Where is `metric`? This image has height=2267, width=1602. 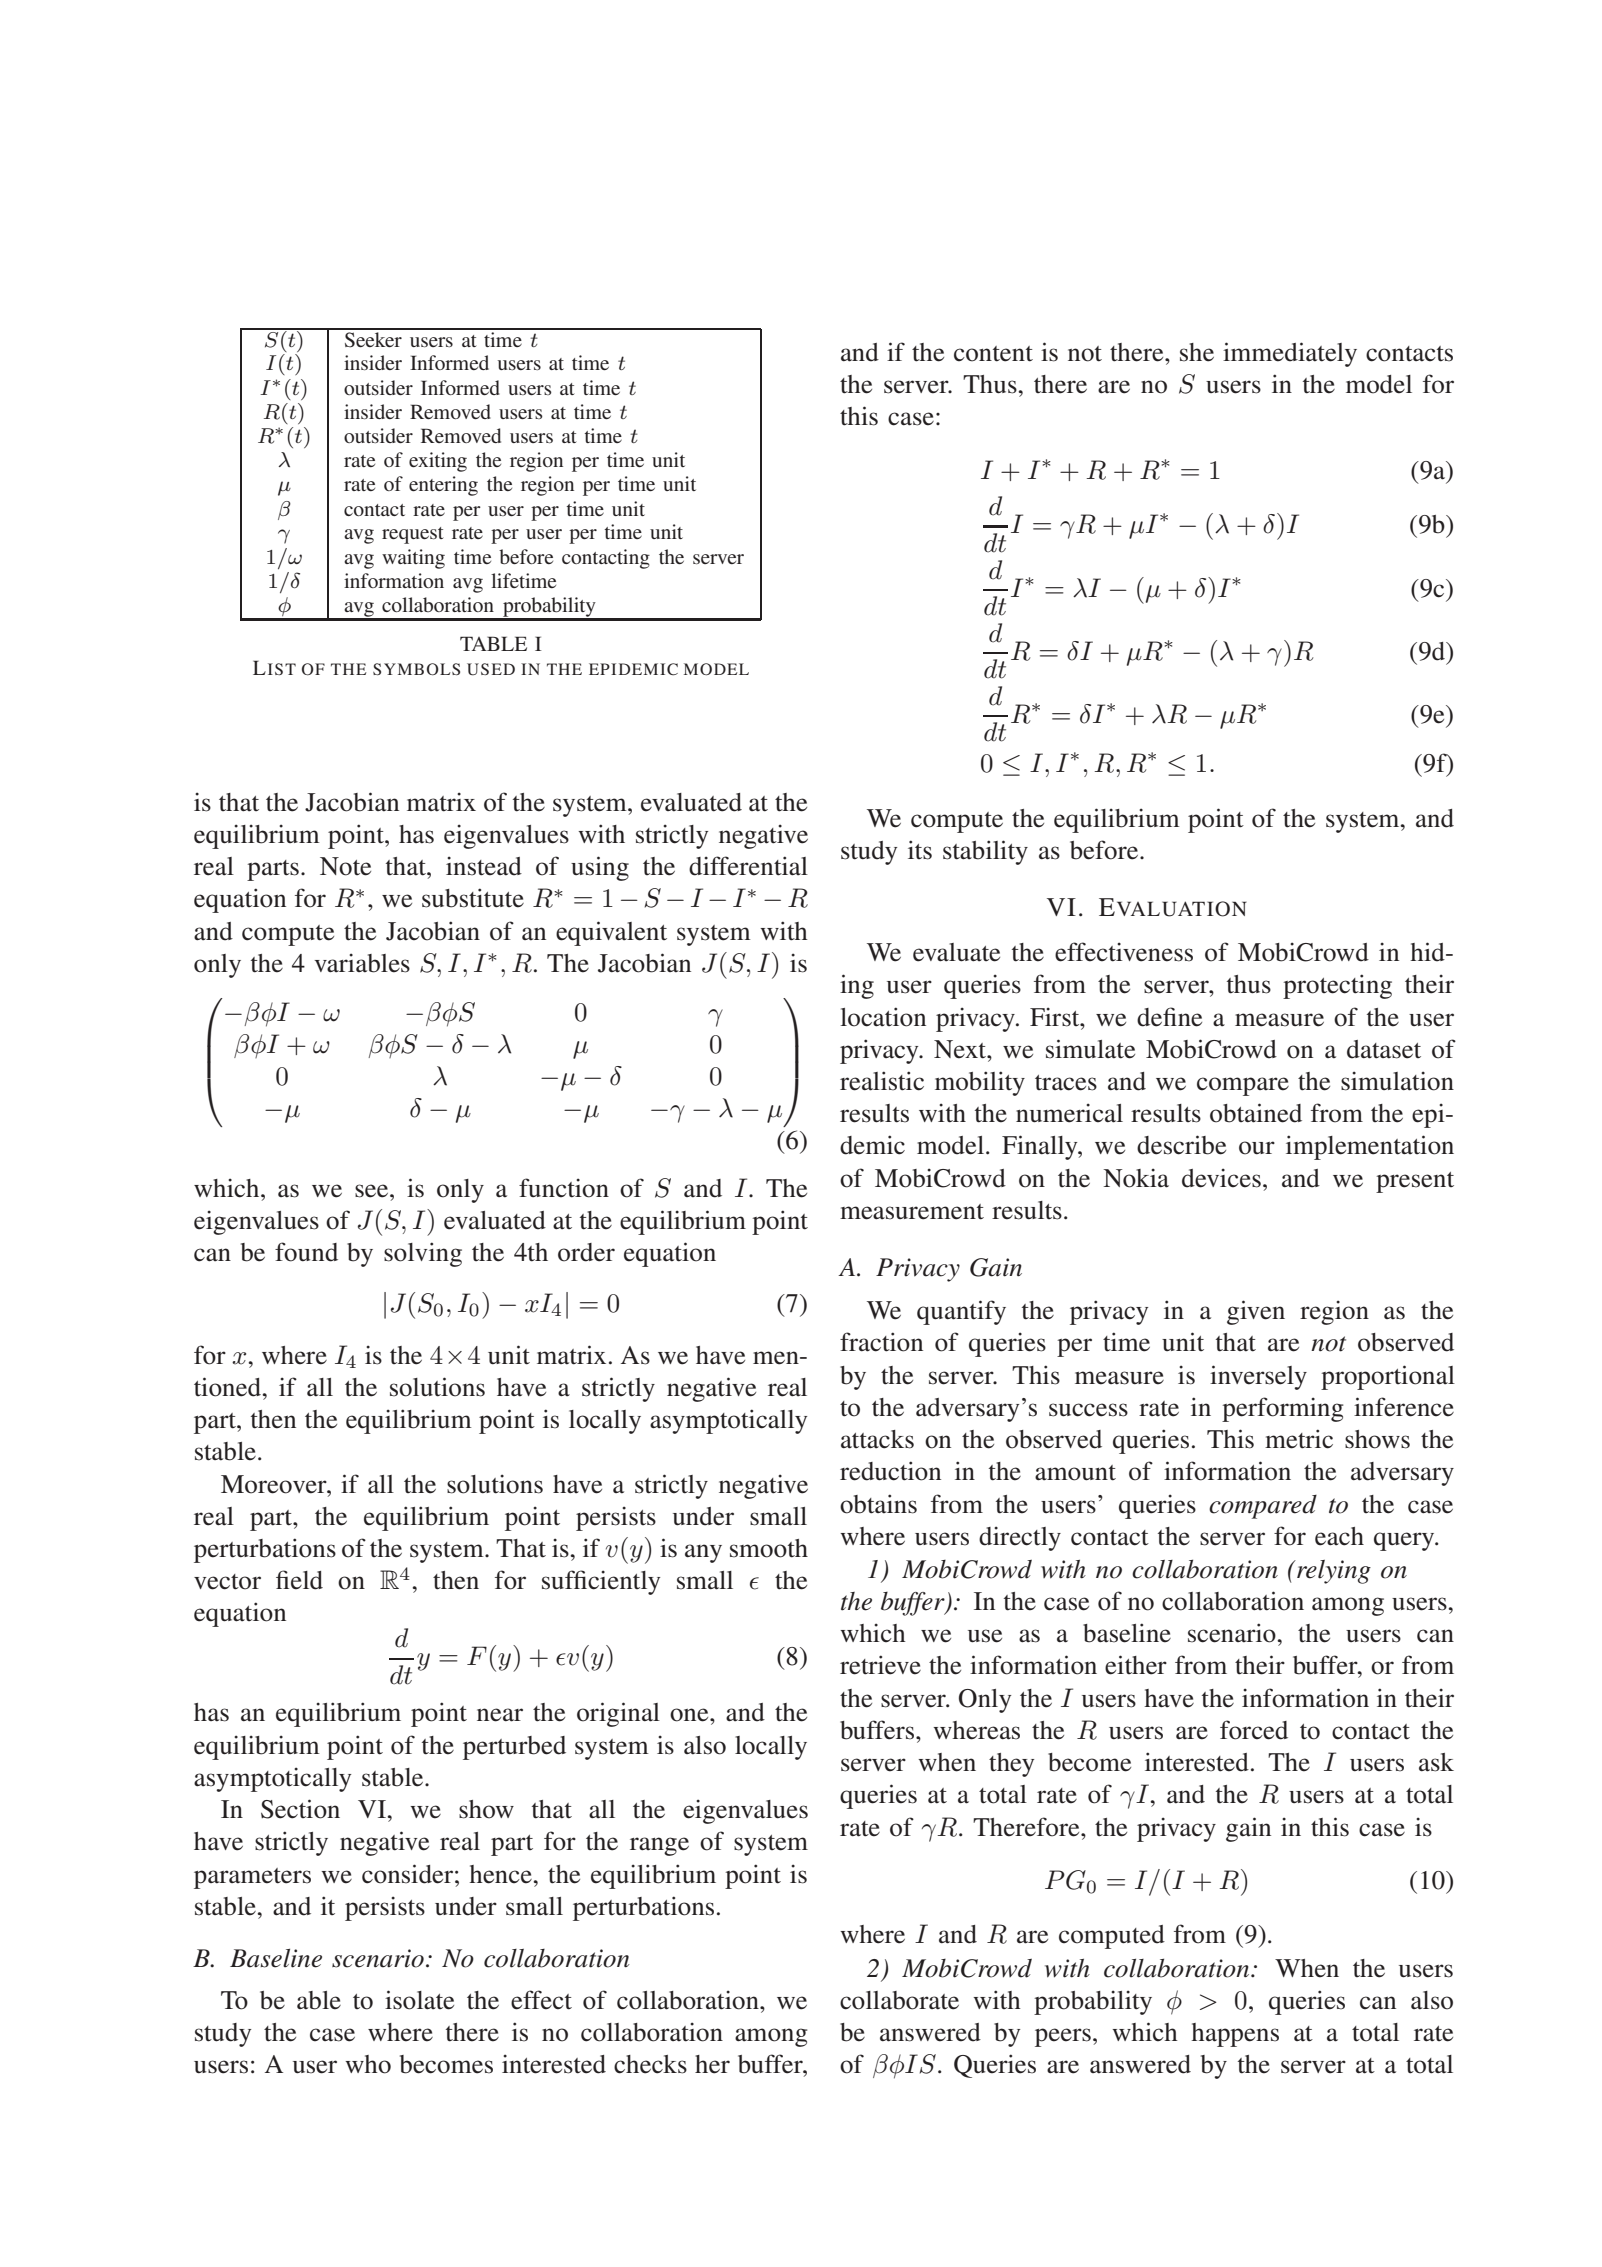
metric is located at coordinates (1299, 1439).
